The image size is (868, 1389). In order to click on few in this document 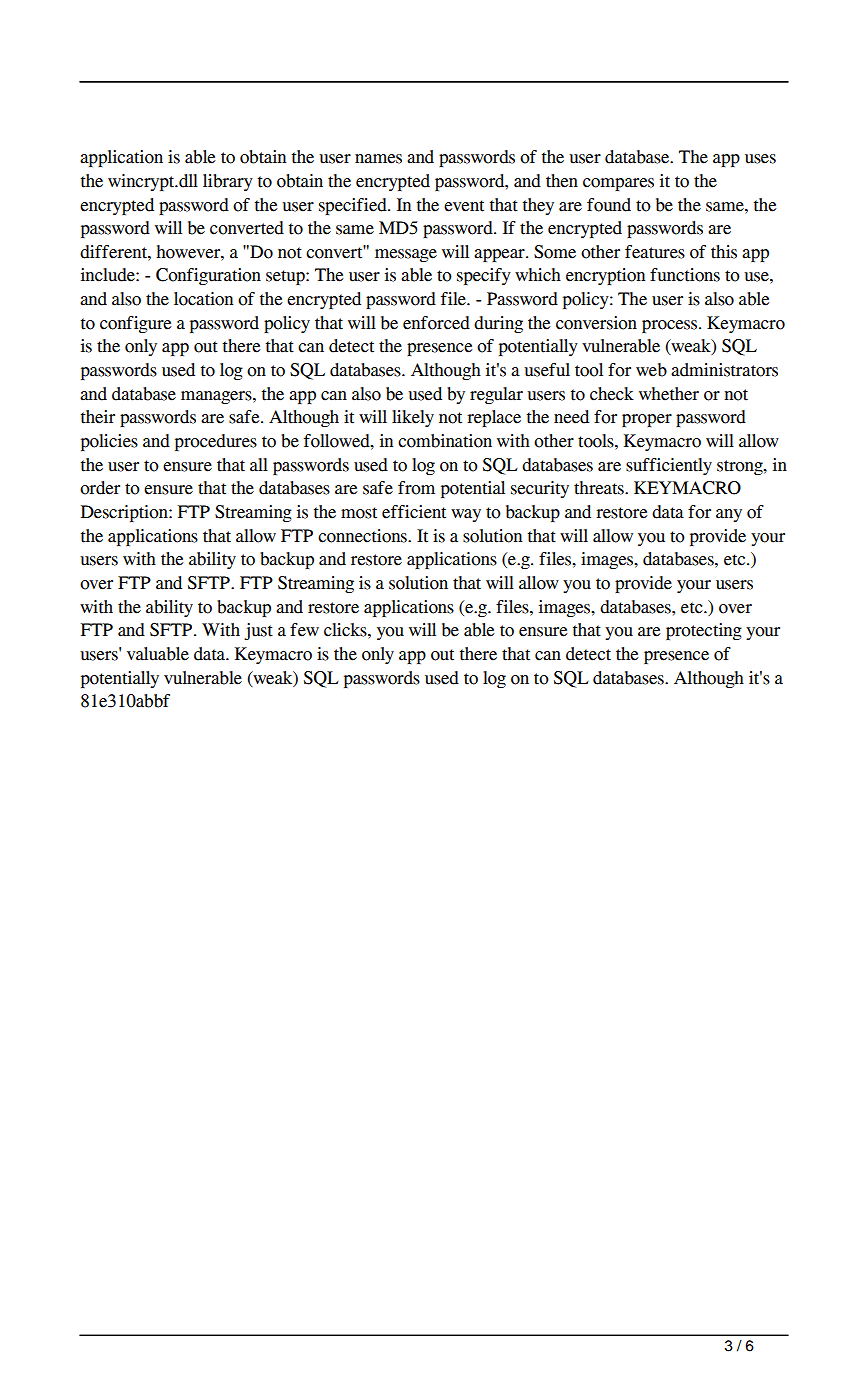, I will do `click(304, 630)`.
